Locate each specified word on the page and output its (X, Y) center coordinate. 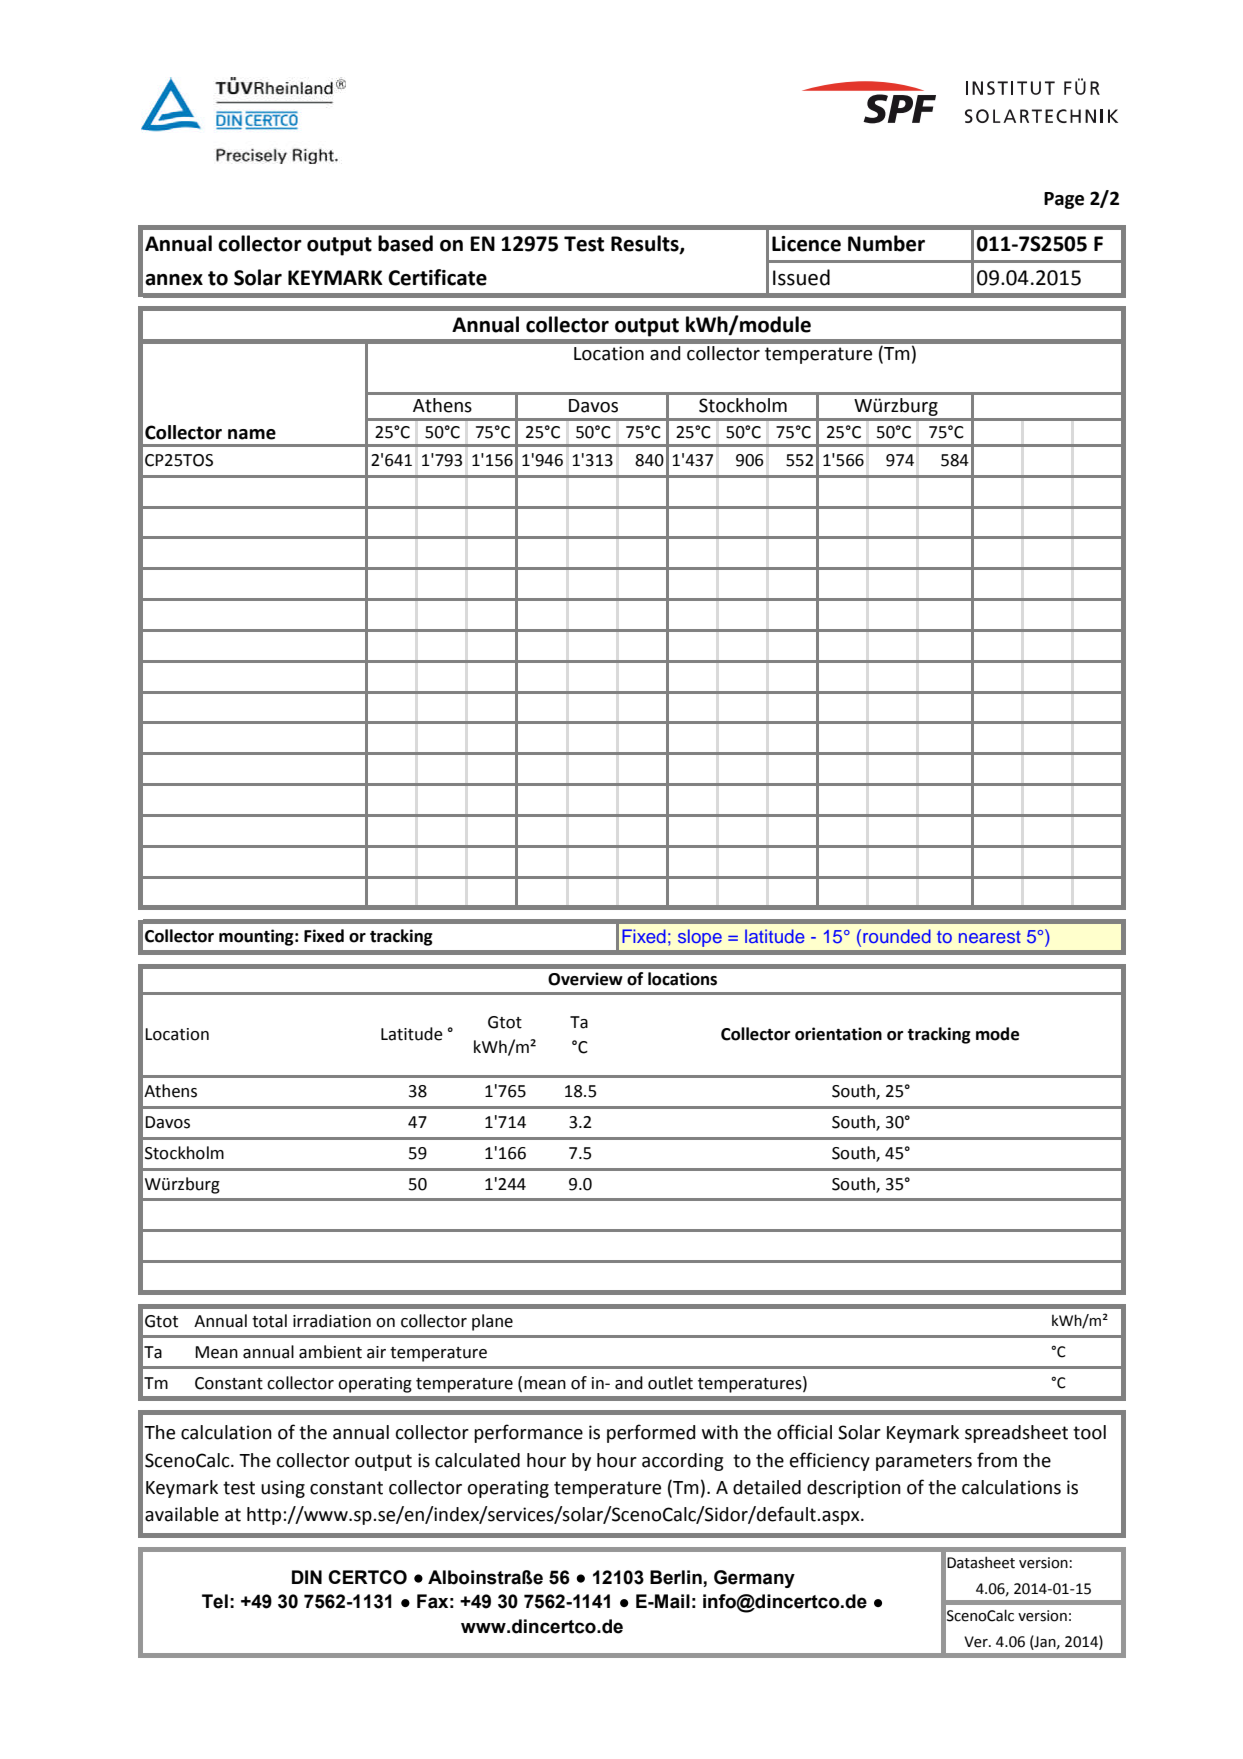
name (252, 434)
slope (700, 938)
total (269, 1321)
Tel (215, 1601)
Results (646, 244)
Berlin (677, 1578)
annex (174, 280)
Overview (585, 979)
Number (886, 243)
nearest (990, 937)
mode (997, 1034)
